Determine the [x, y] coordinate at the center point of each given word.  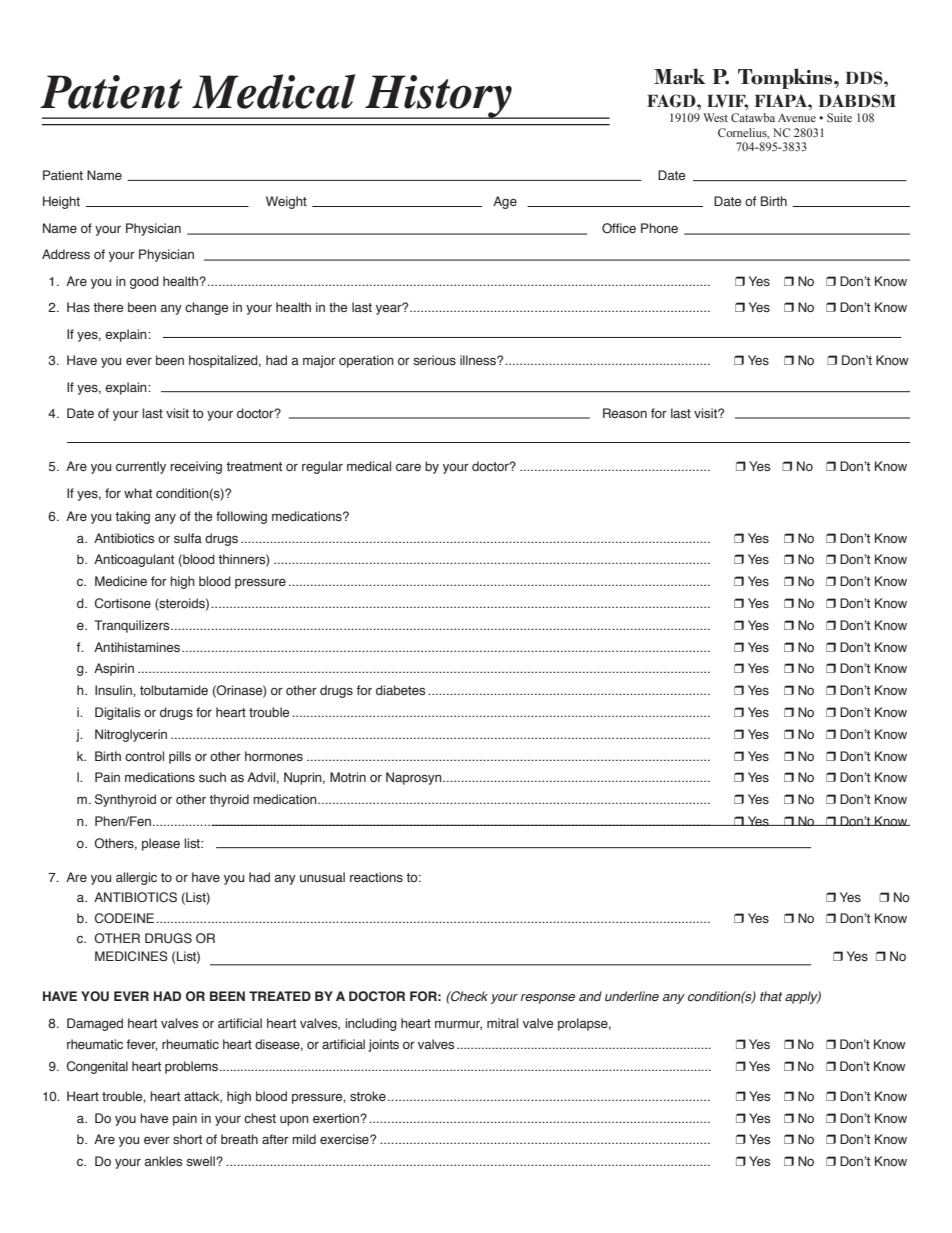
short [187, 1139]
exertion [337, 1118]
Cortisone [123, 603]
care [408, 467]
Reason [625, 413]
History [438, 97]
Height [61, 202]
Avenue [797, 117]
